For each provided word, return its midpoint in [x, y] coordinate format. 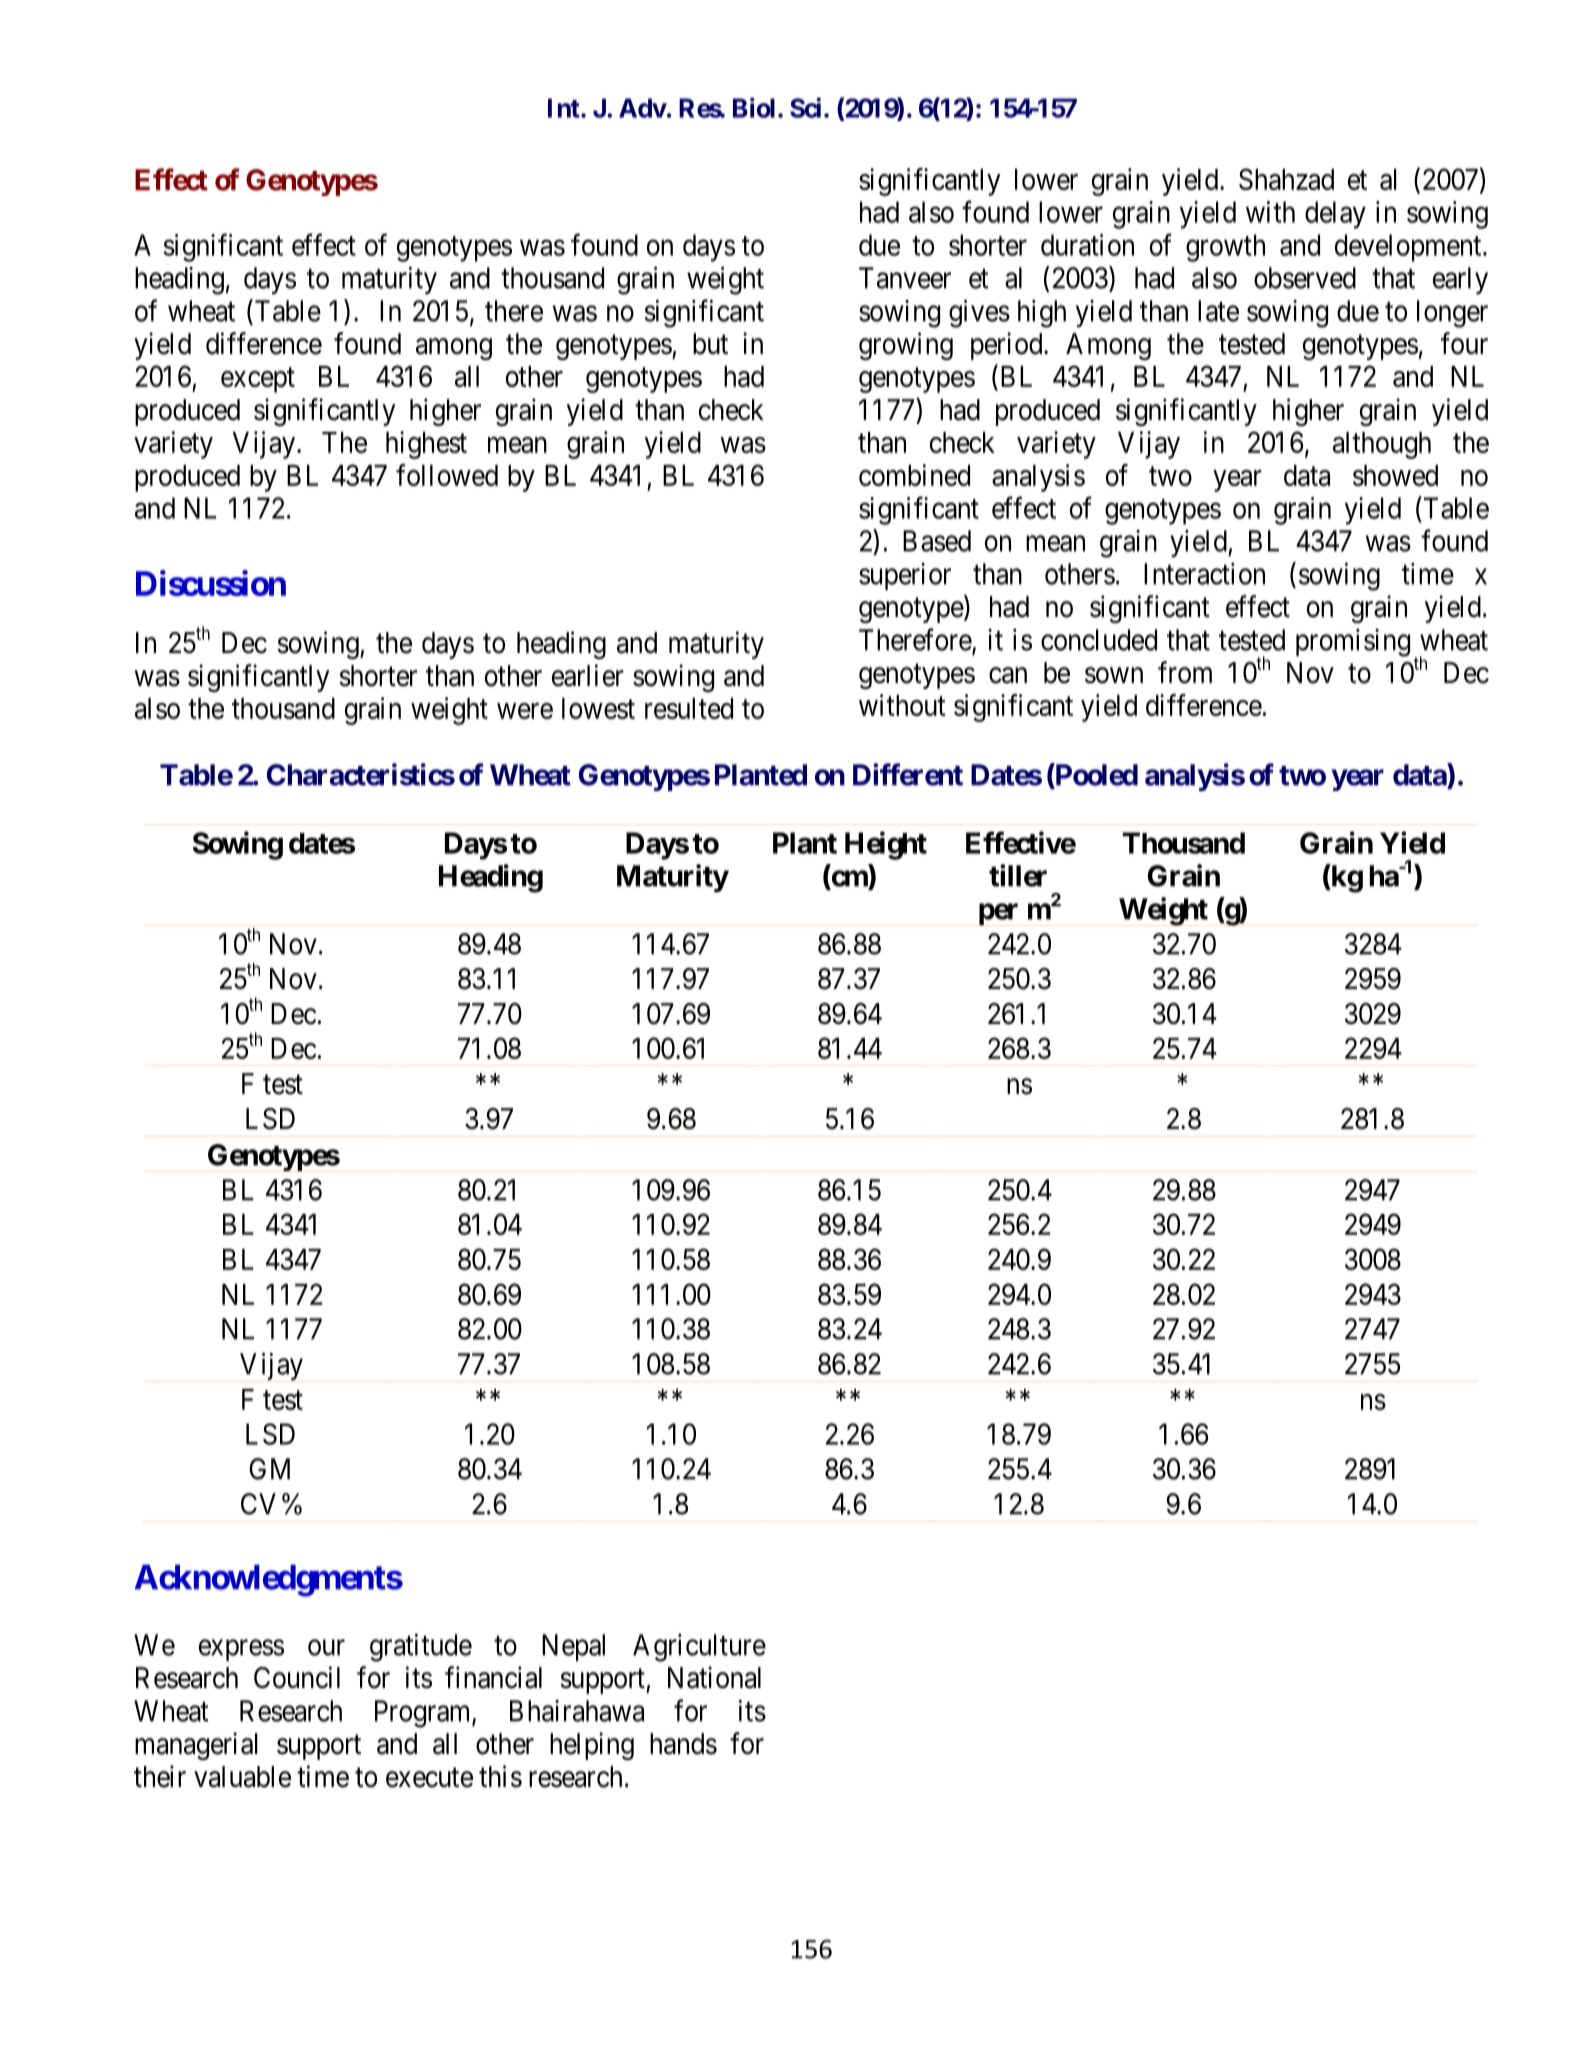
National [714, 1677]
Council [297, 1677]
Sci [805, 107]
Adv [643, 108]
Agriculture [699, 1648]
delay [1335, 215]
